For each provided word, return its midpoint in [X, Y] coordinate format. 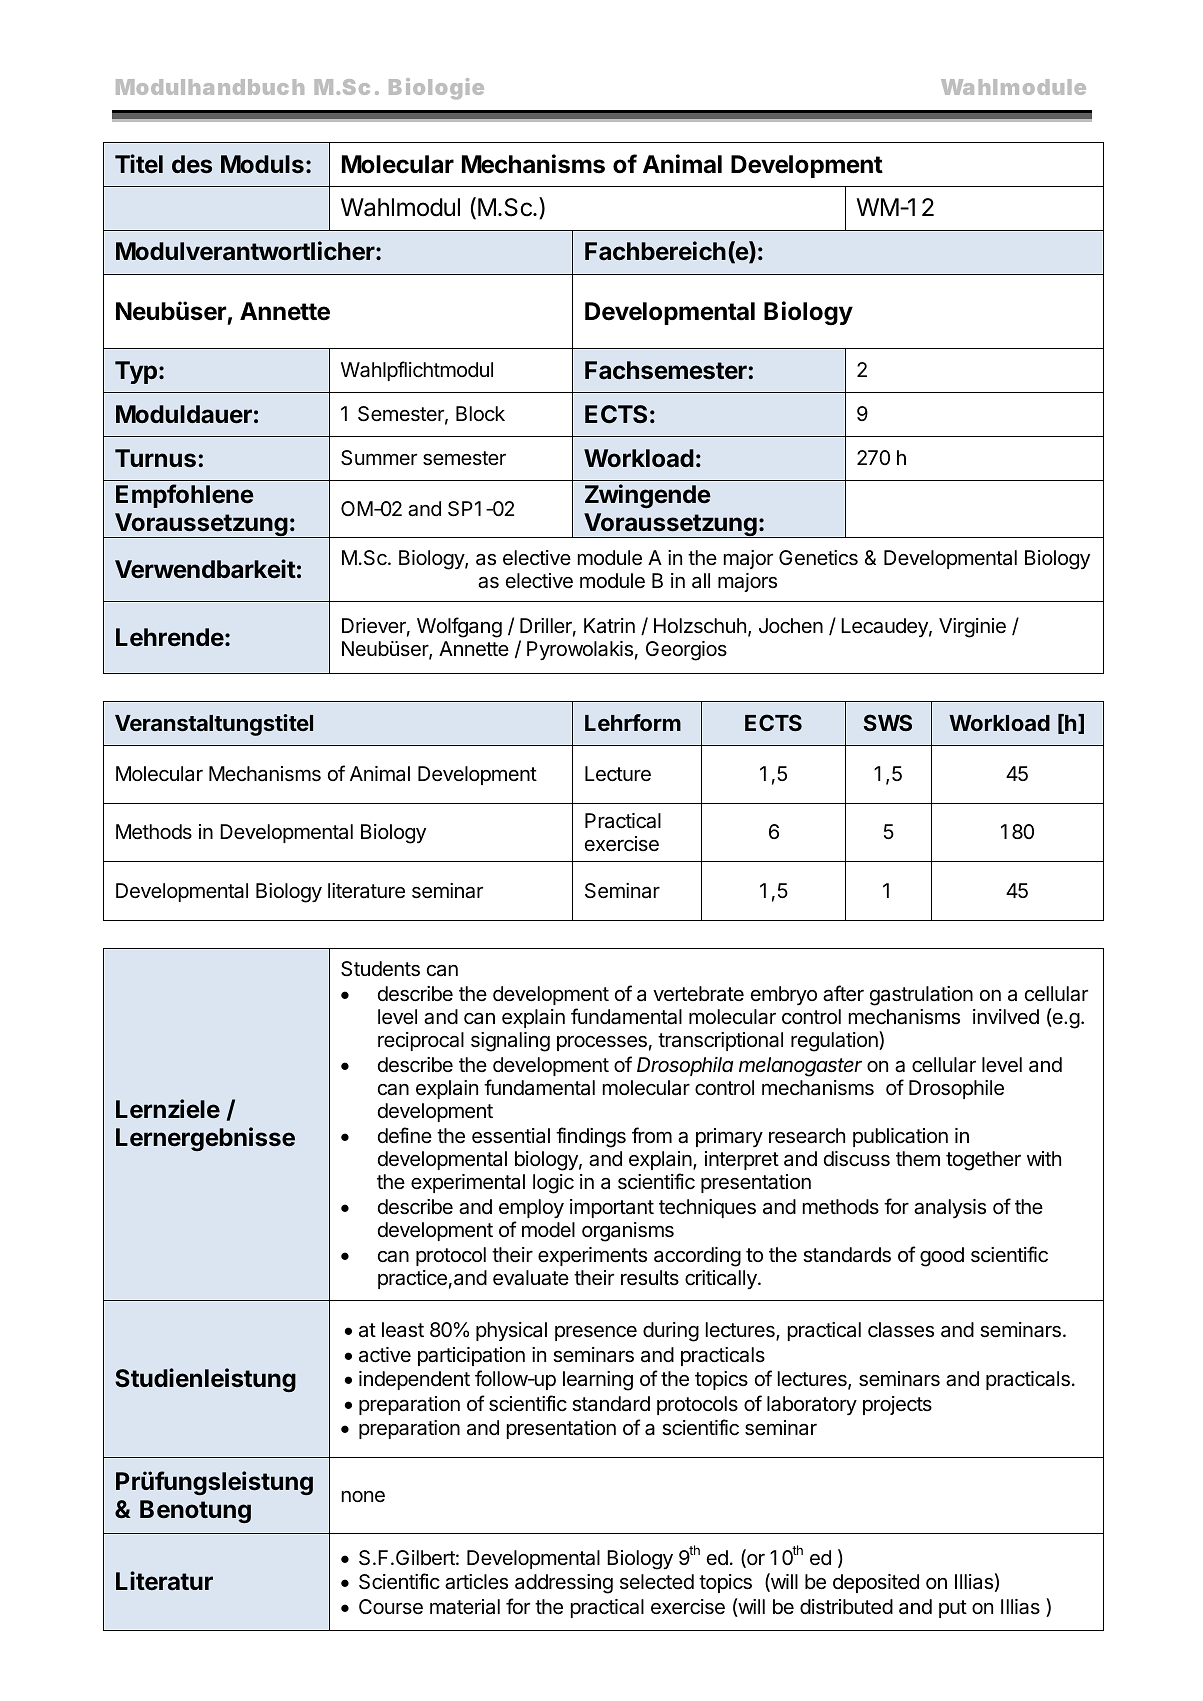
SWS [887, 722]
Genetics [818, 558]
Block [480, 413]
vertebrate [698, 994]
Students [380, 969]
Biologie [436, 88]
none [363, 1497]
